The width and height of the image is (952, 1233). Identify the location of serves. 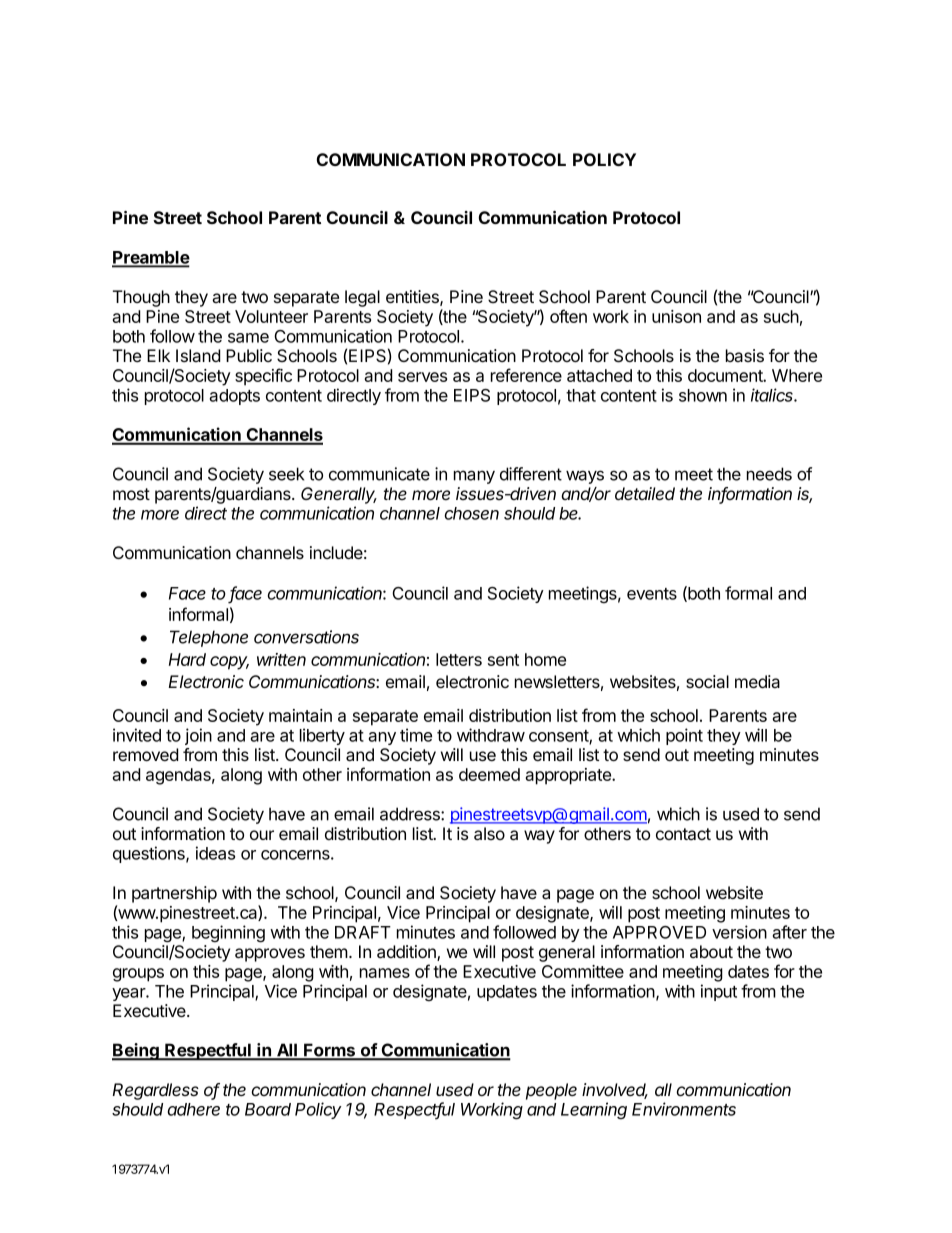
(422, 377).
